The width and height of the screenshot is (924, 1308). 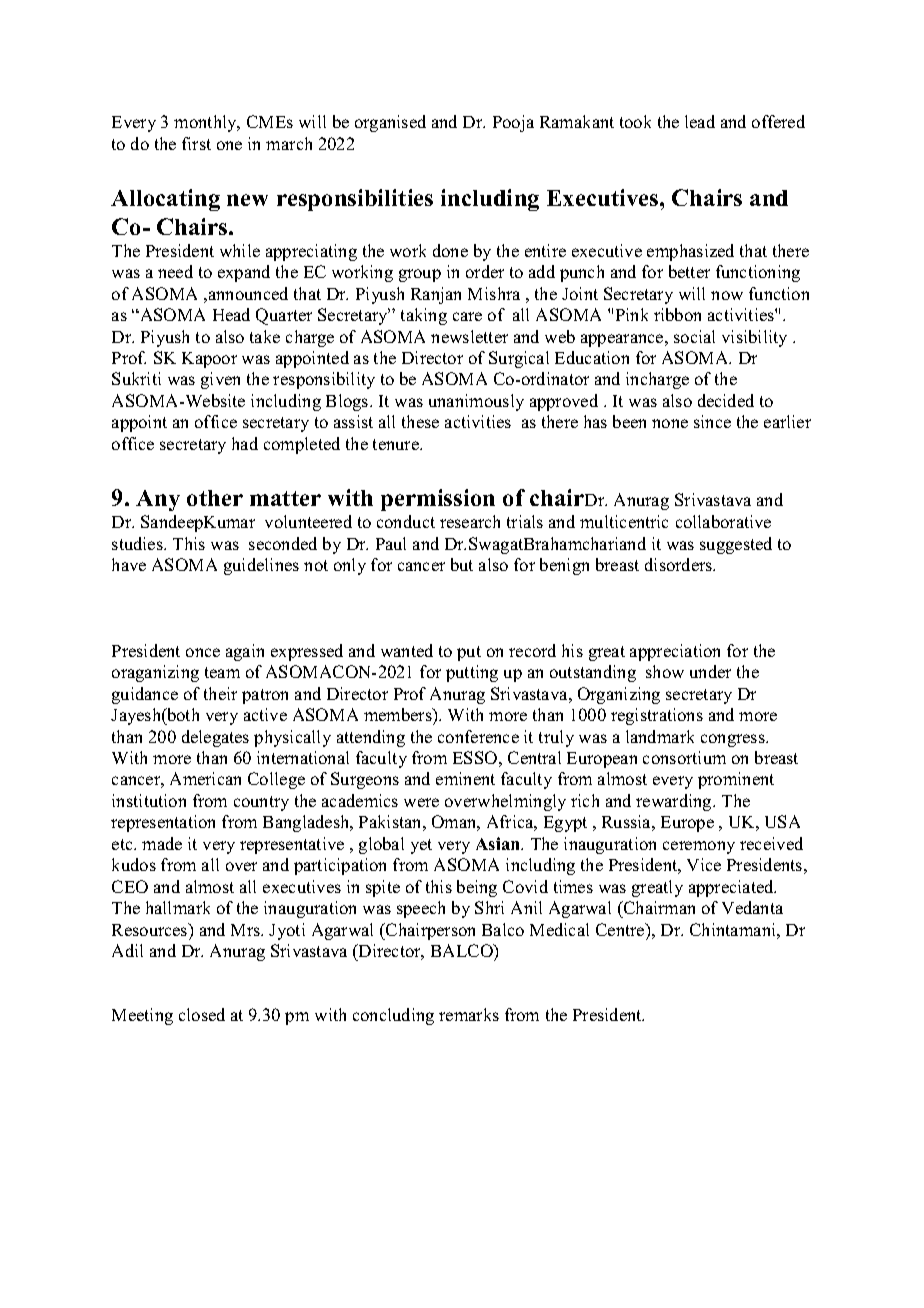 I want to click on first, so click(x=196, y=143).
